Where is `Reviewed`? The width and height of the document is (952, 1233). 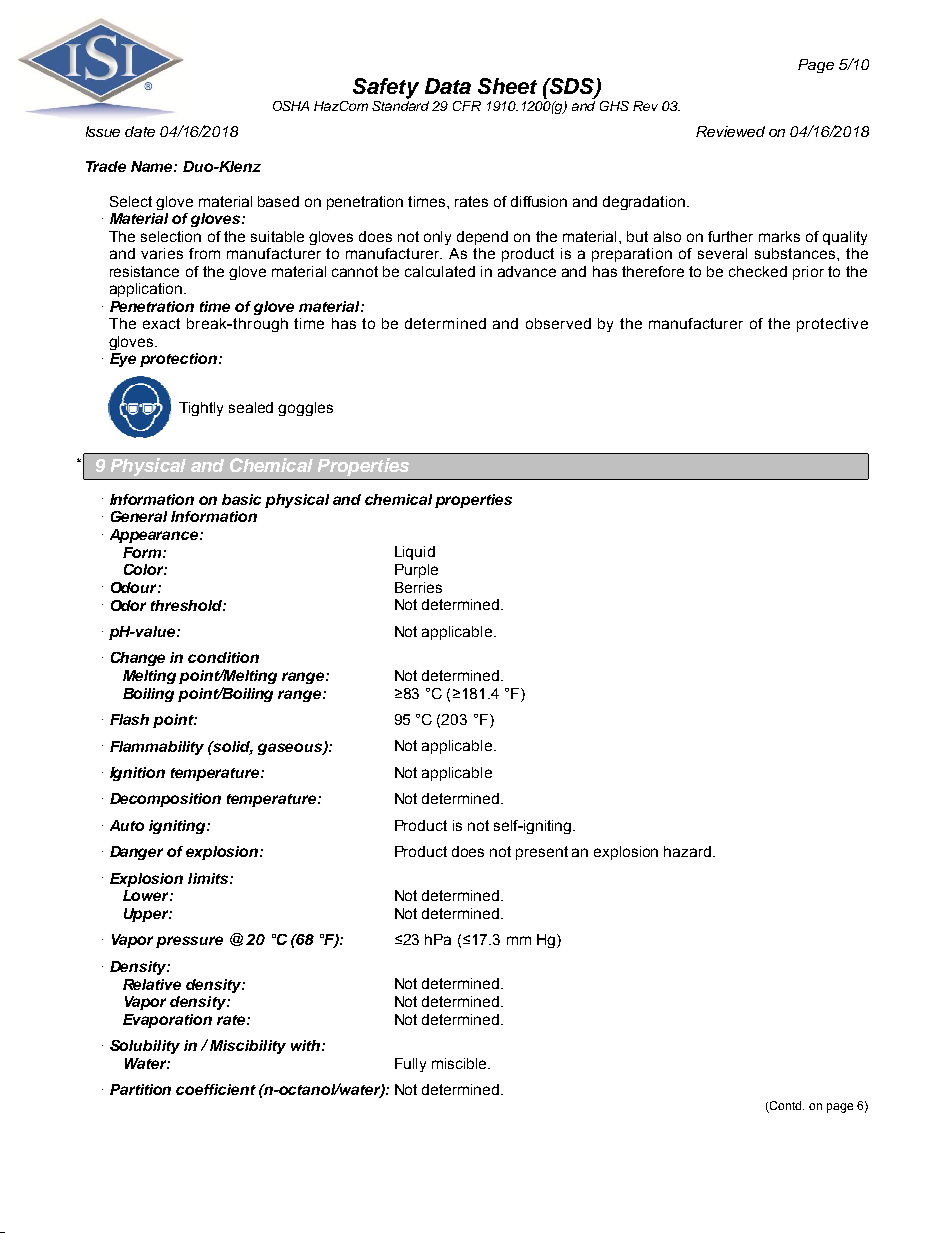 Reviewed is located at coordinates (730, 131).
